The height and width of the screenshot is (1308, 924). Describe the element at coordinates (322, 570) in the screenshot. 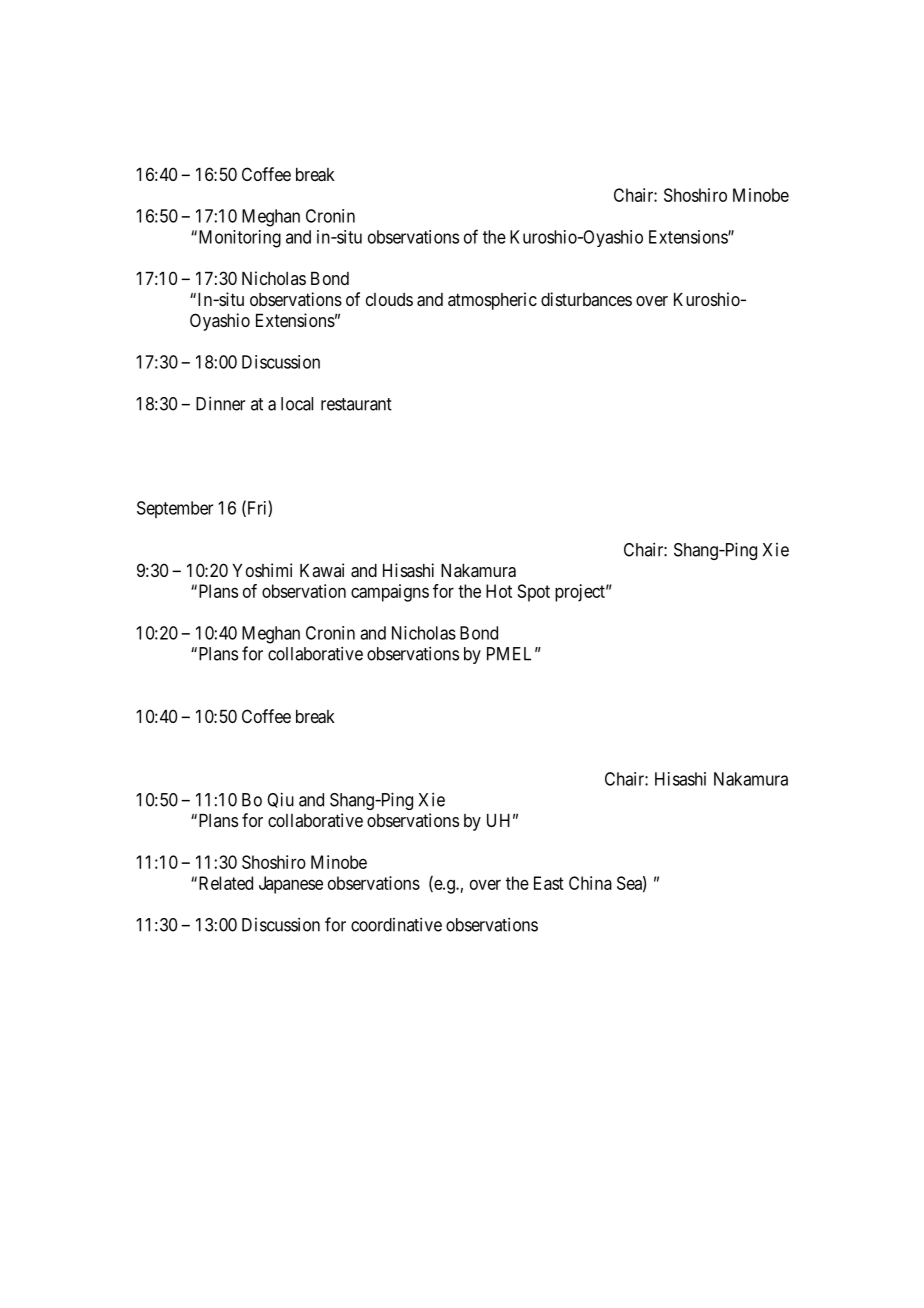

I see `Kawai` at that location.
